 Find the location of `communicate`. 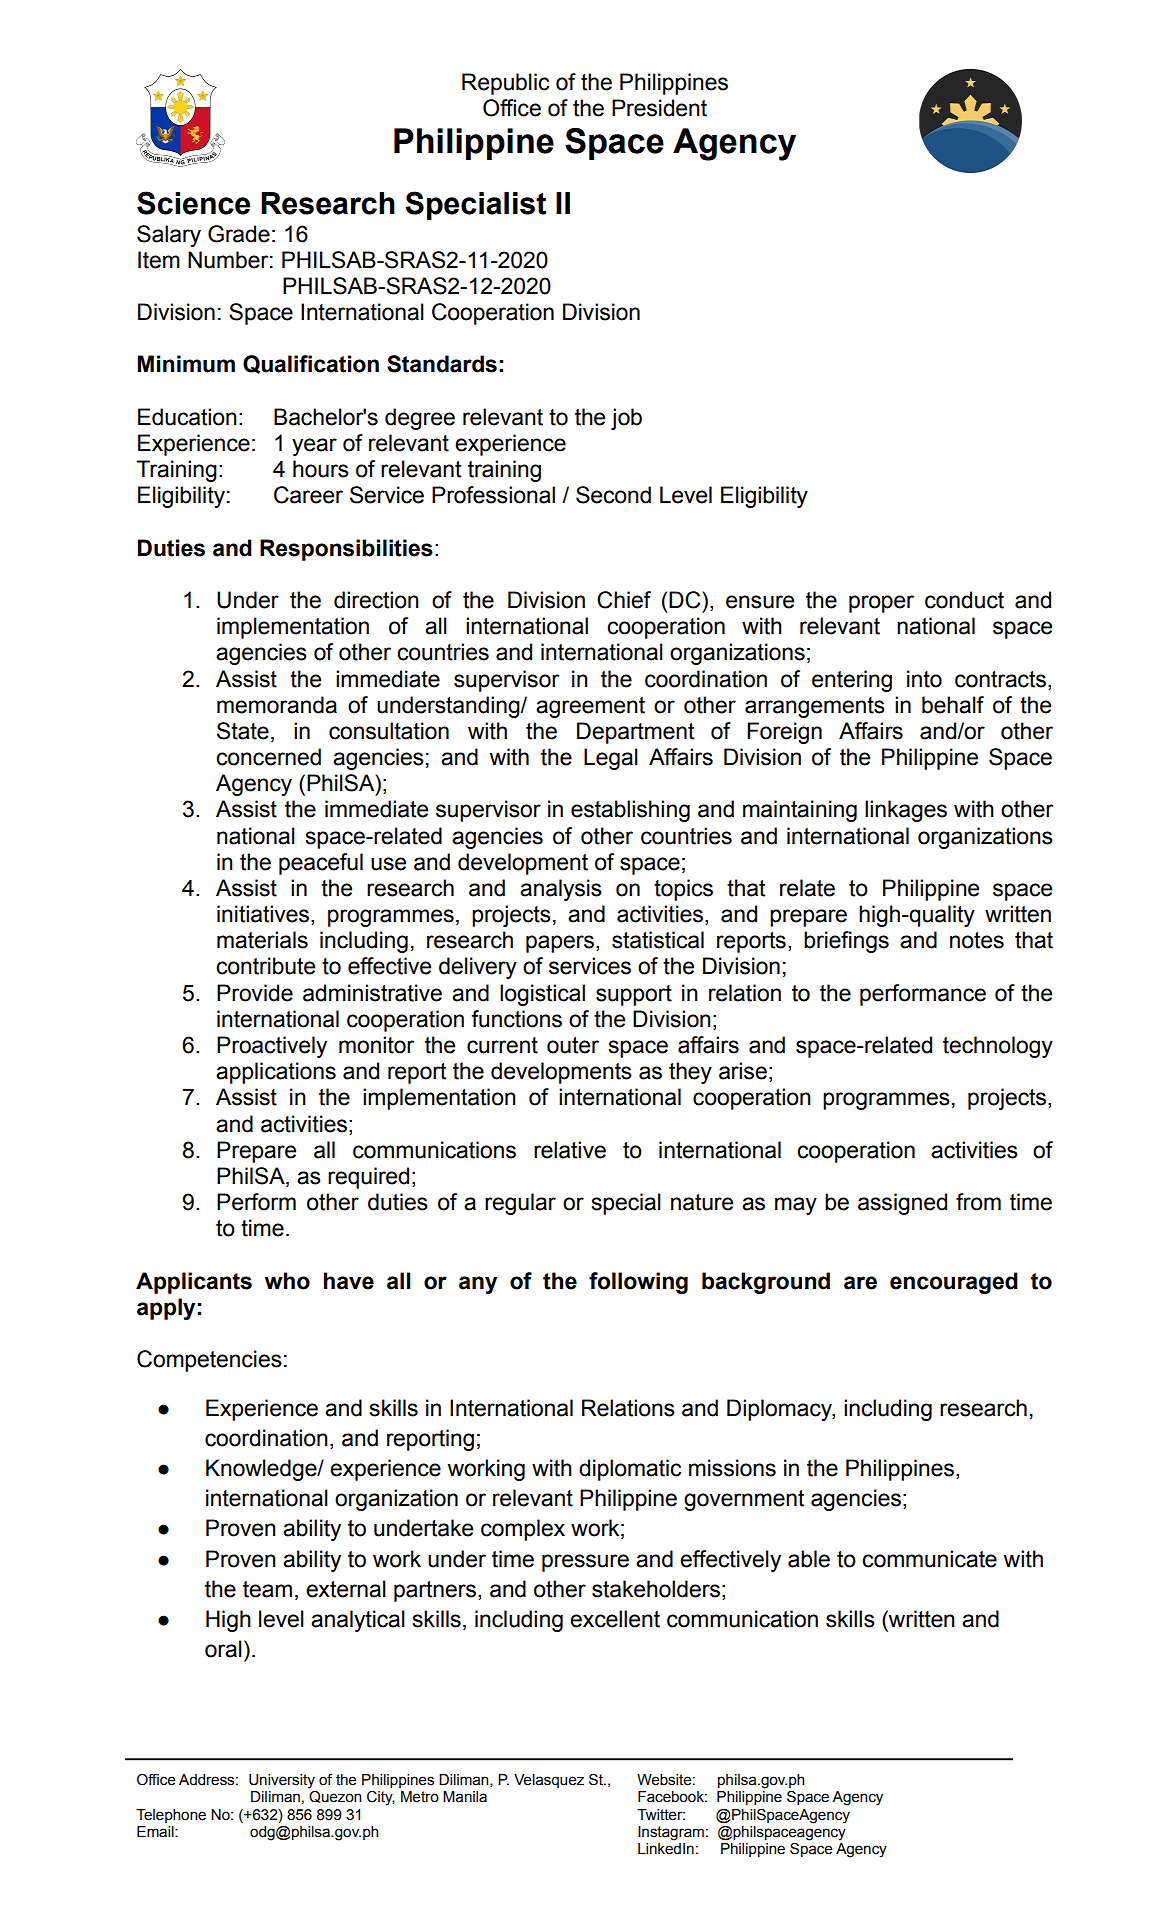

communicate is located at coordinates (929, 1559).
